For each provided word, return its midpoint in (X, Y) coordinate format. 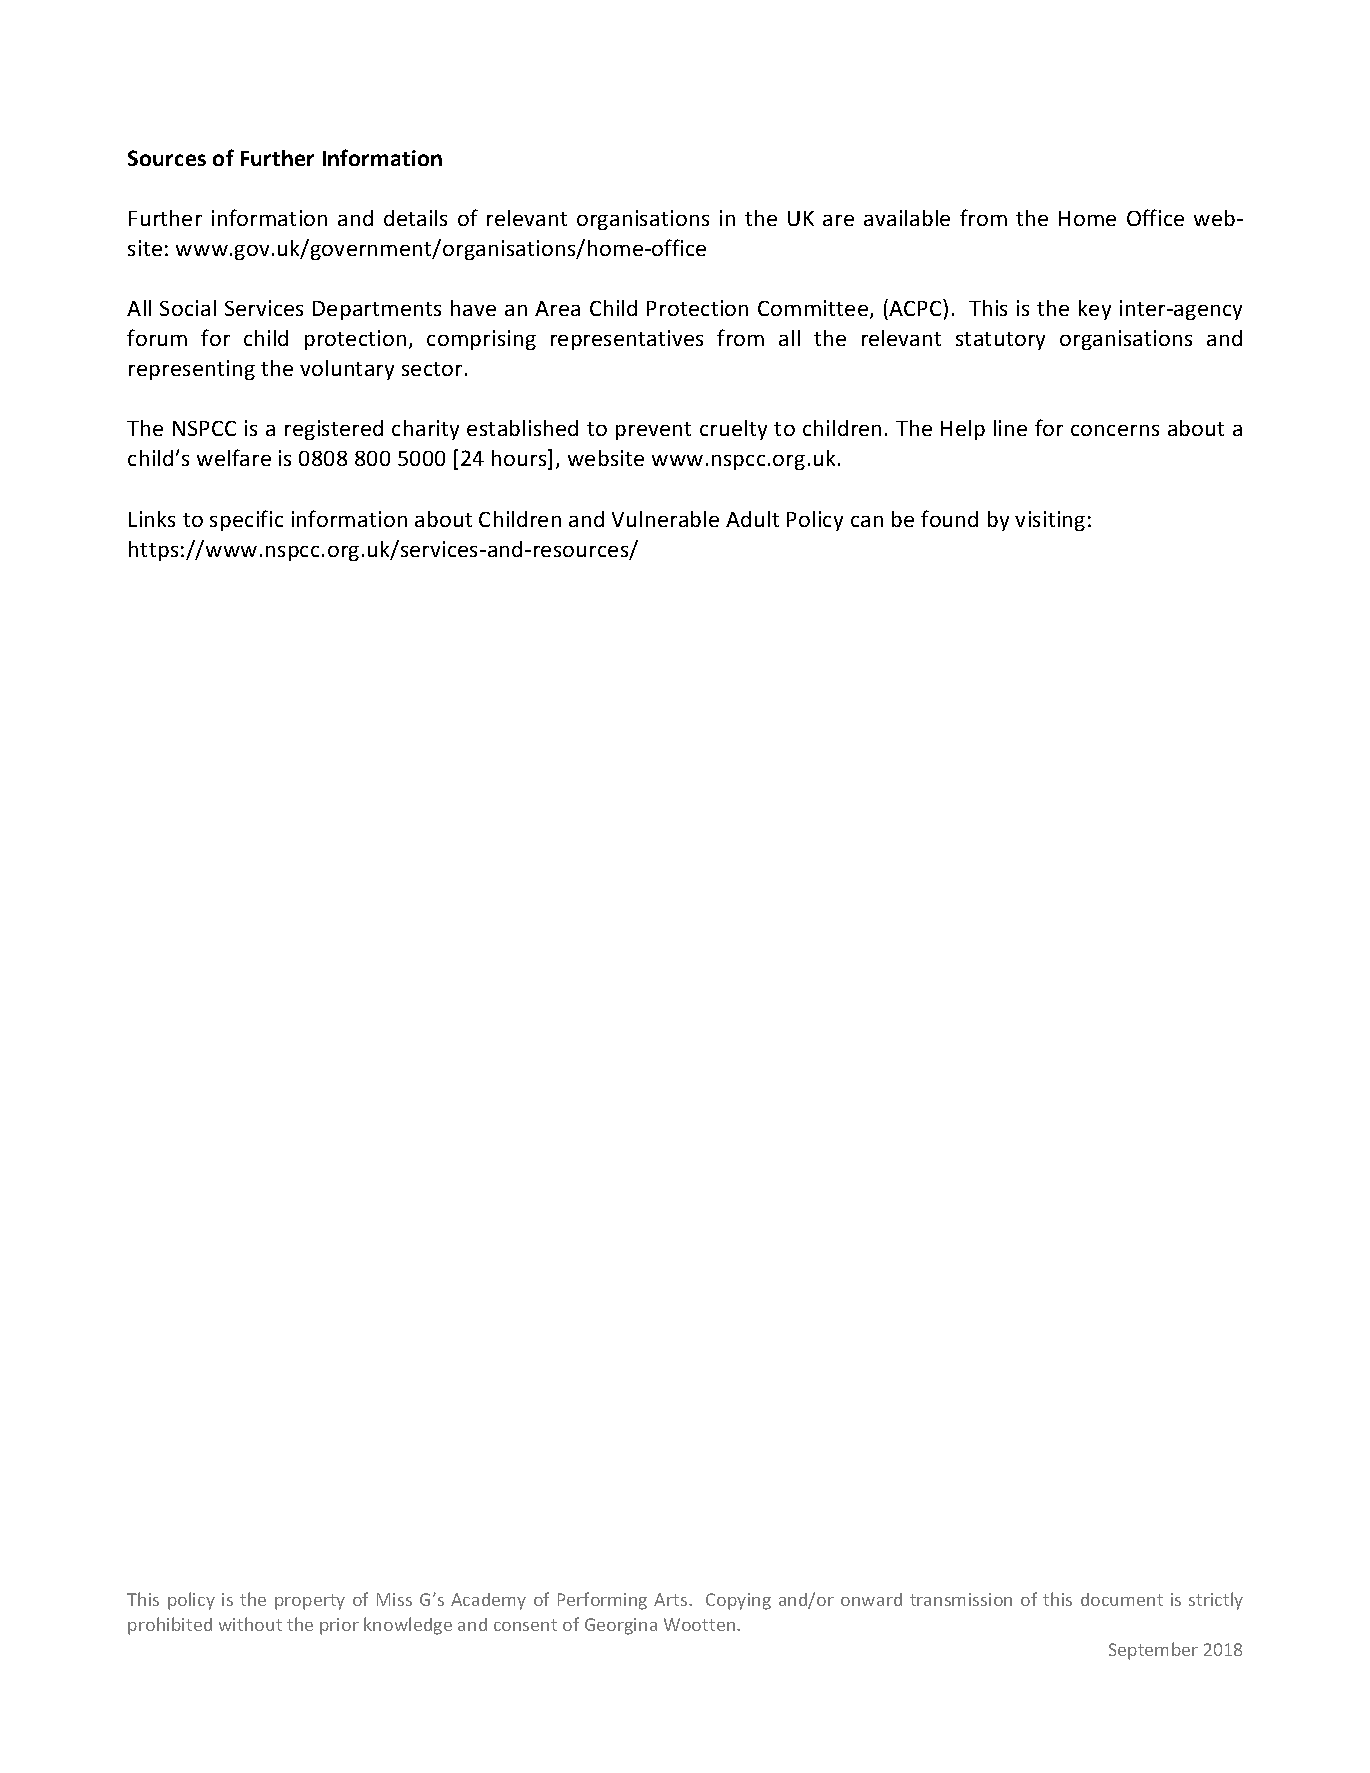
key (1095, 310)
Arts (672, 1599)
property (310, 1602)
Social (188, 308)
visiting (1050, 521)
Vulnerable (665, 519)
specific (246, 520)
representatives (627, 340)
